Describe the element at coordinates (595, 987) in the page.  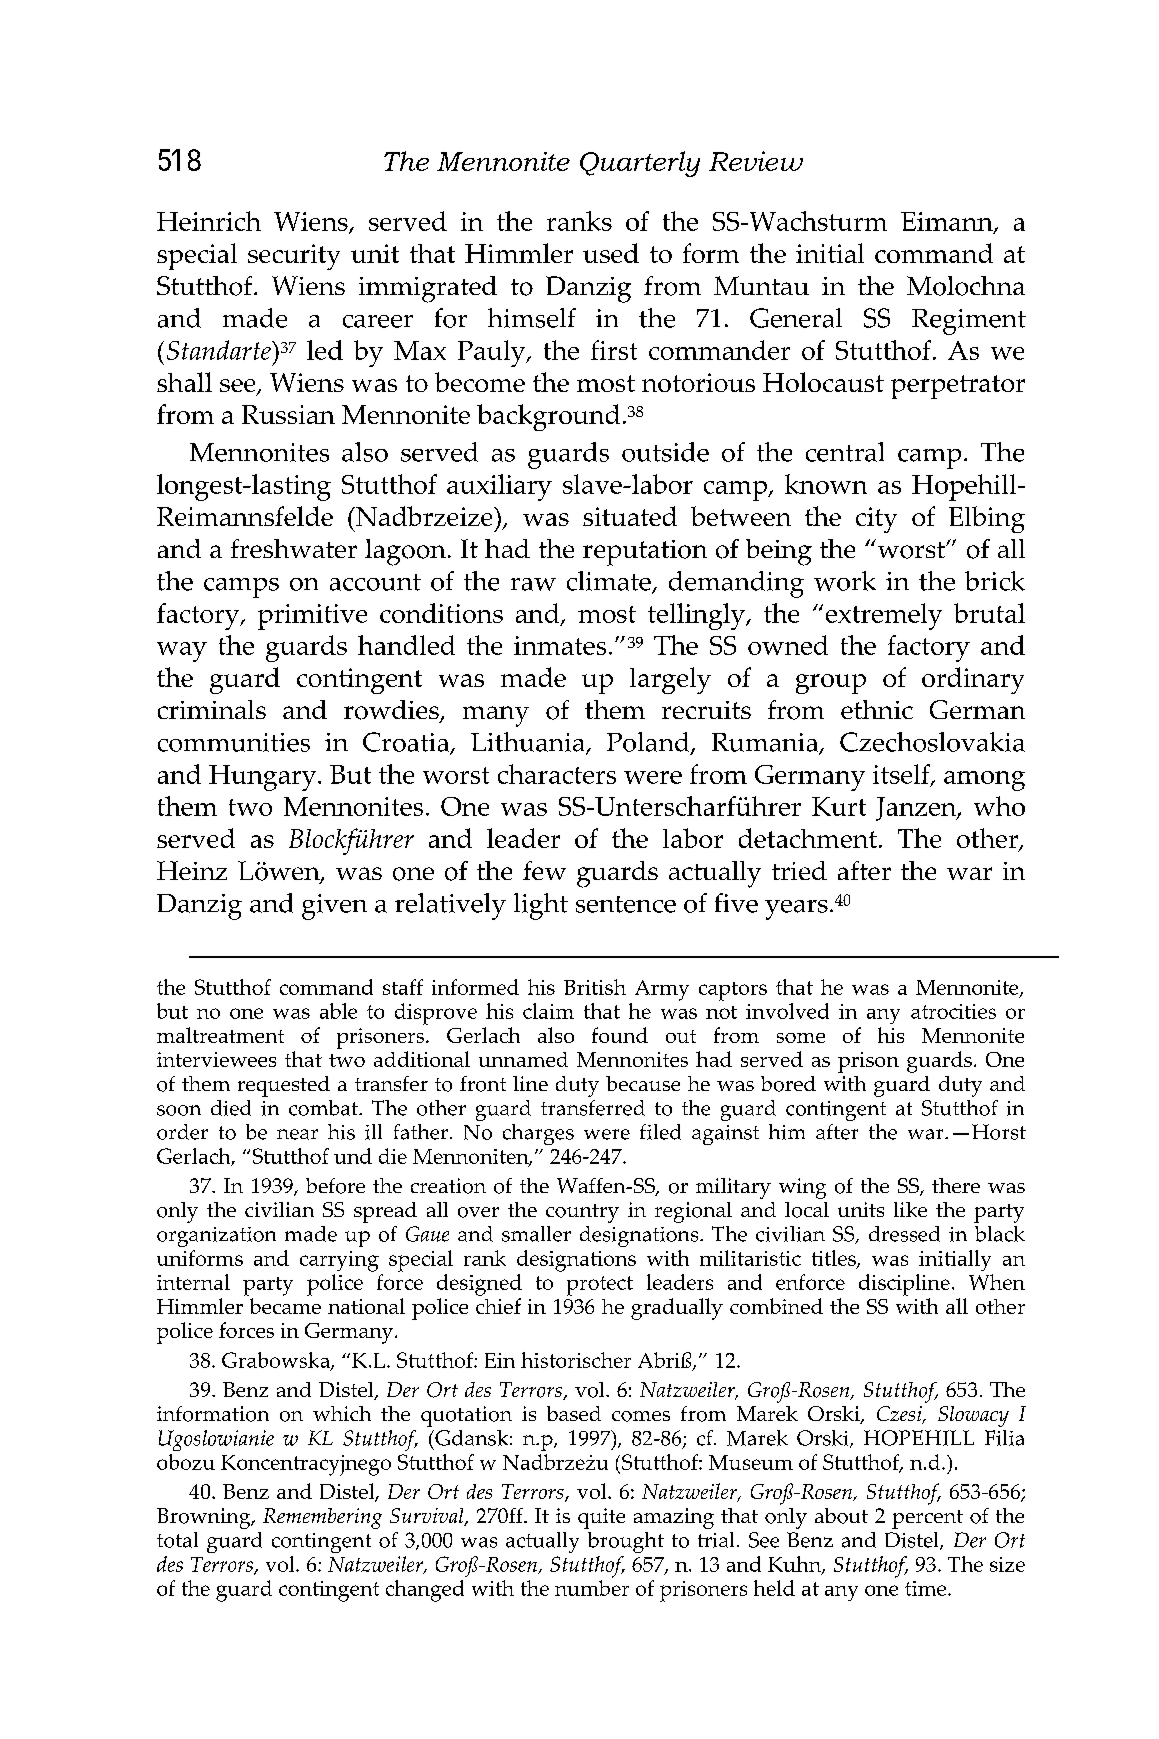
I see `British` at that location.
